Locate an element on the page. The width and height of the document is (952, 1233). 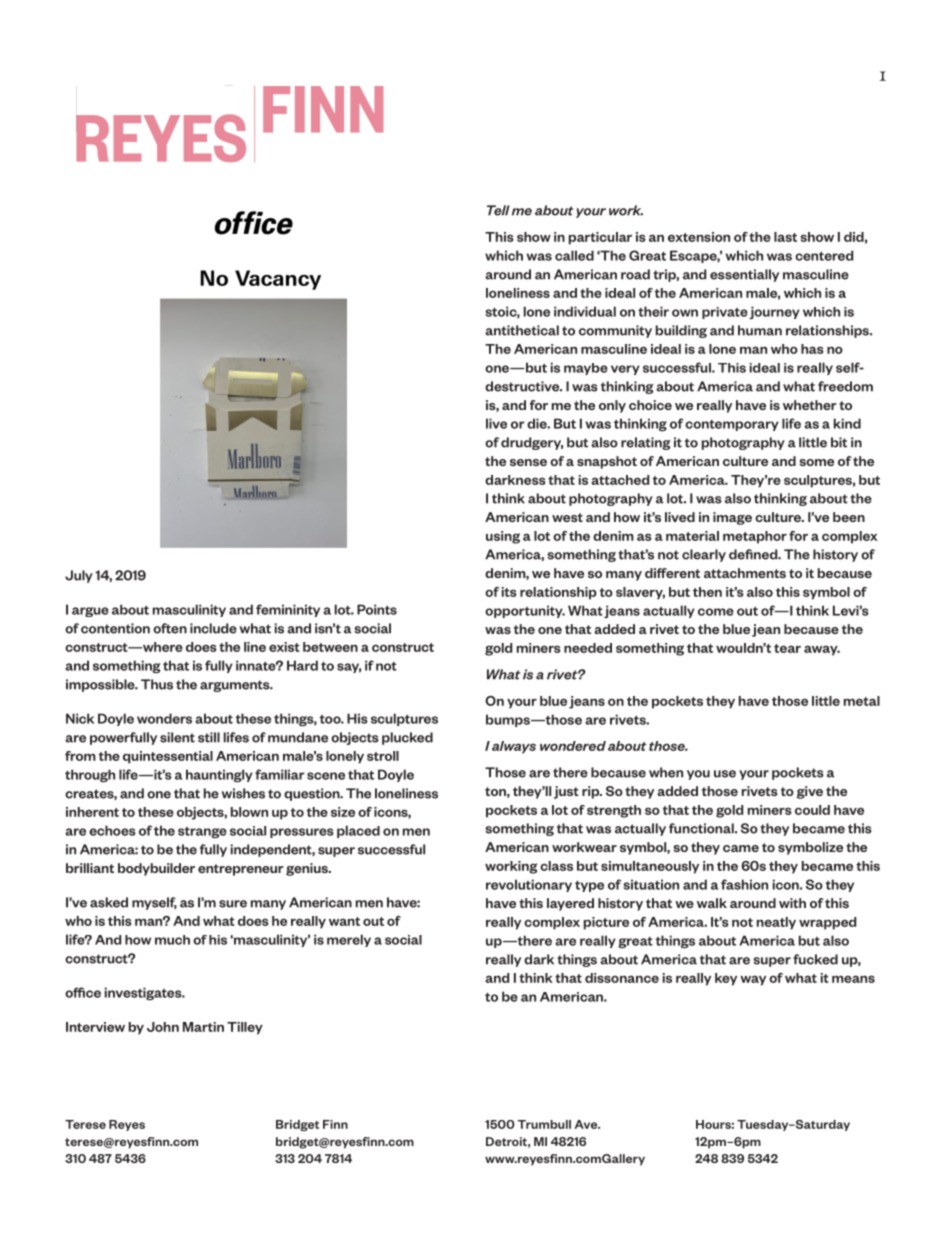
Tell is located at coordinates (498, 210).
